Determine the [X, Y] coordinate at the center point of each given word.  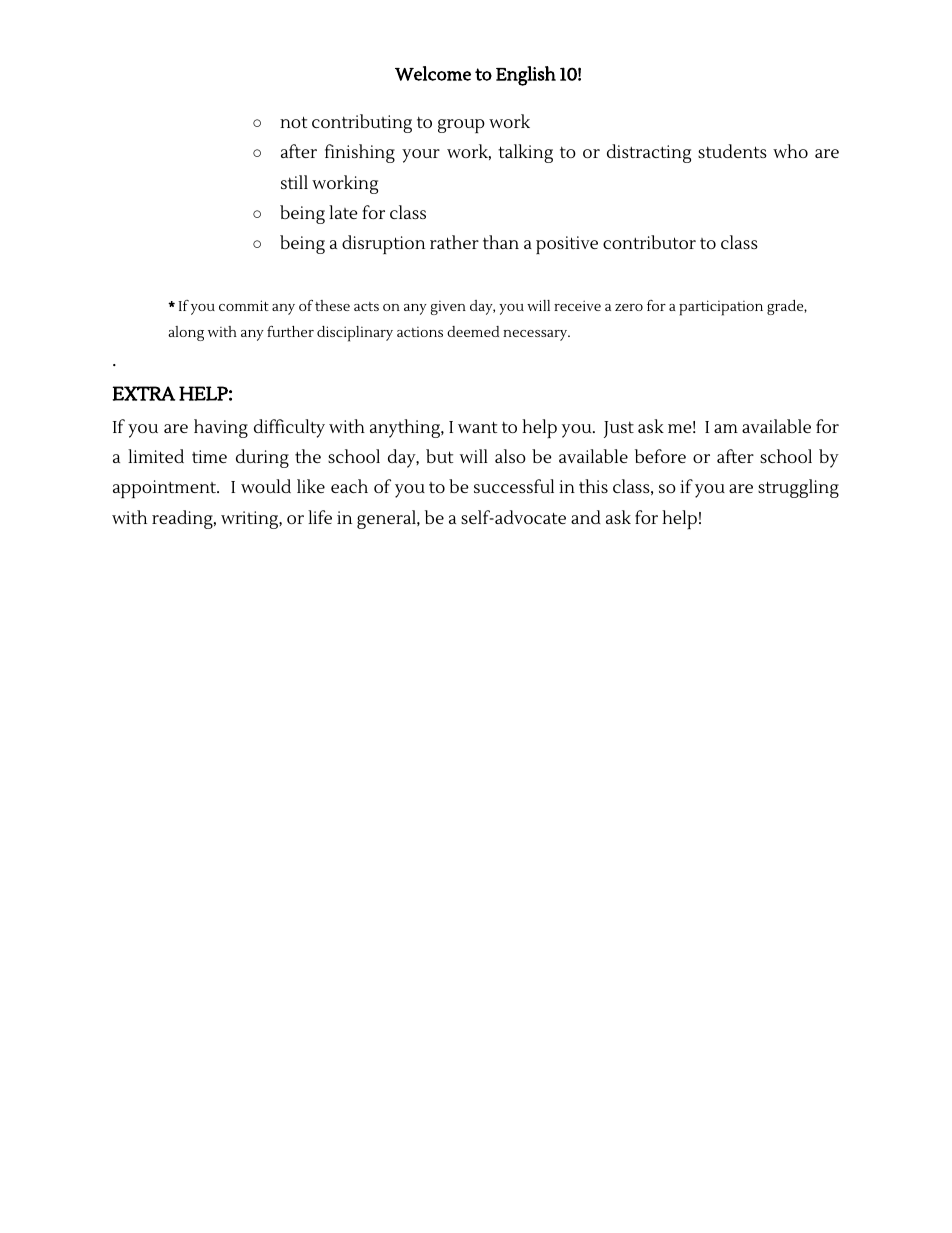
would [266, 486]
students [732, 151]
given [448, 308]
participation [721, 308]
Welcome [433, 73]
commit [244, 305]
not [293, 122]
